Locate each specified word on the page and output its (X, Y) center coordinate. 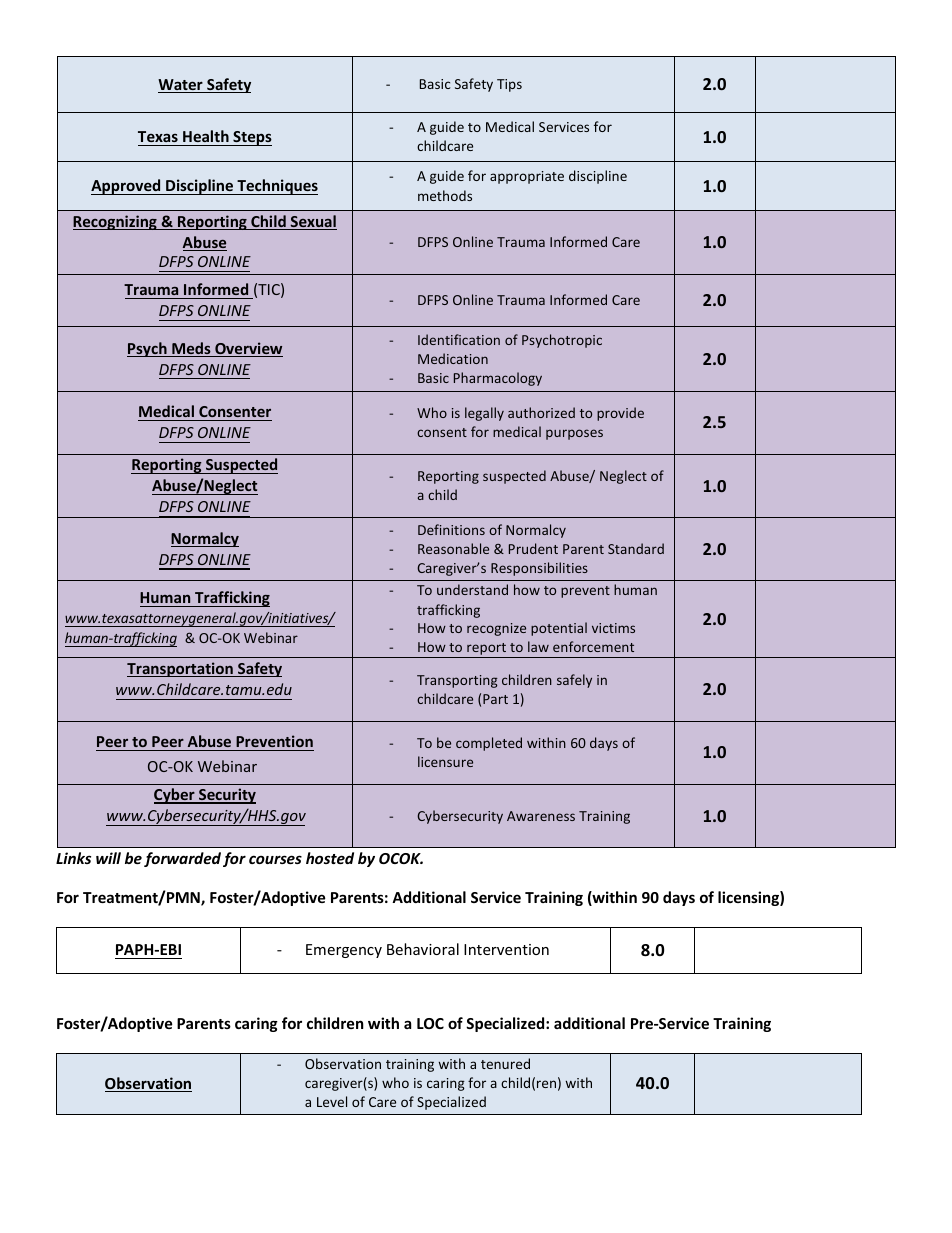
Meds (191, 349)
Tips (509, 85)
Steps (251, 138)
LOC (430, 1023)
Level (332, 1101)
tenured (505, 1063)
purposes (574, 434)
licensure (445, 761)
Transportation (181, 669)
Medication (453, 358)
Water (181, 86)
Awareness (541, 816)
